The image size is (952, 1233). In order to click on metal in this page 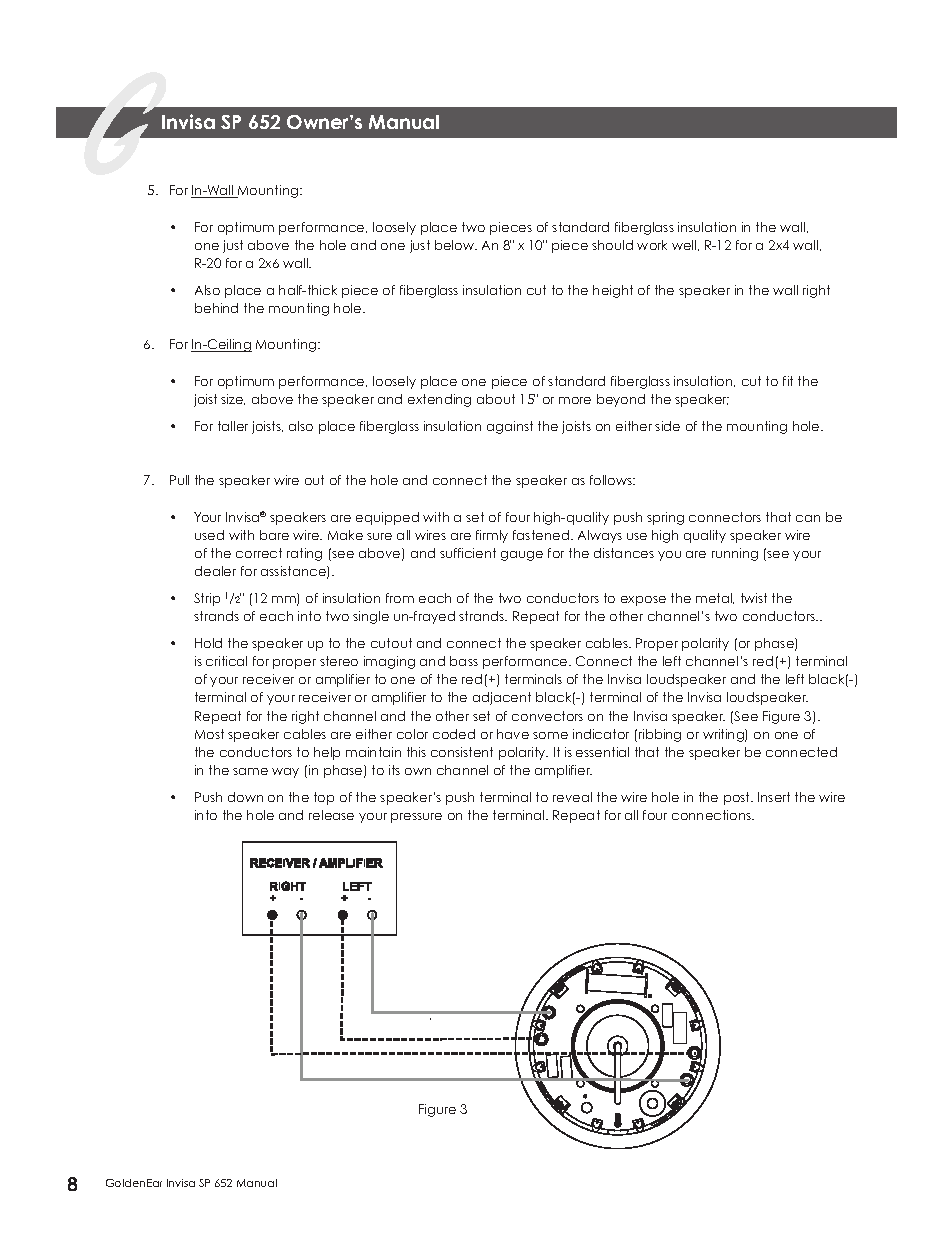, I will do `click(715, 598)`.
